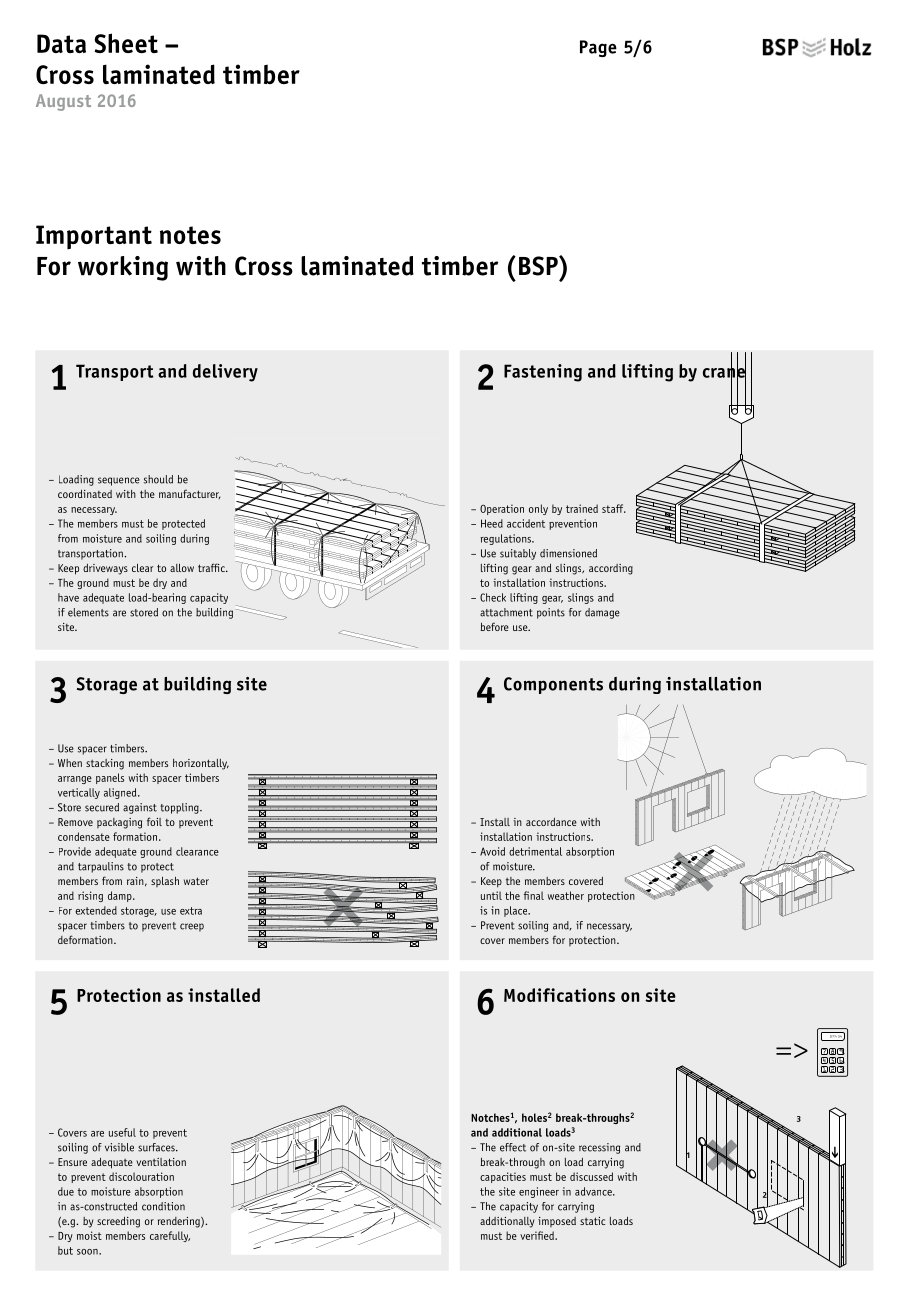  Describe the element at coordinates (225, 373) in the screenshot. I see `delivery` at that location.
